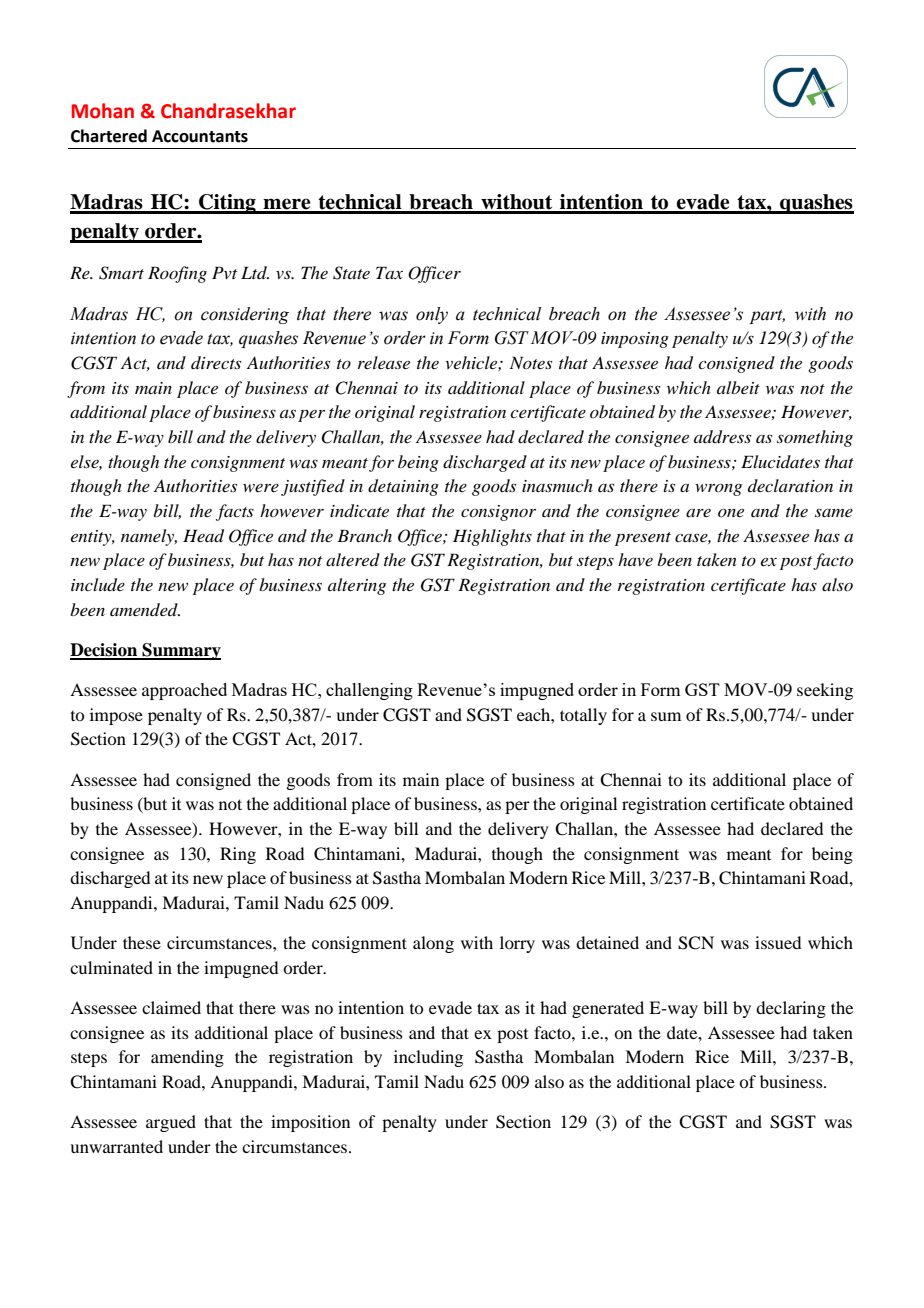 The height and width of the document is (1308, 924). I want to click on albeit, so click(738, 387).
